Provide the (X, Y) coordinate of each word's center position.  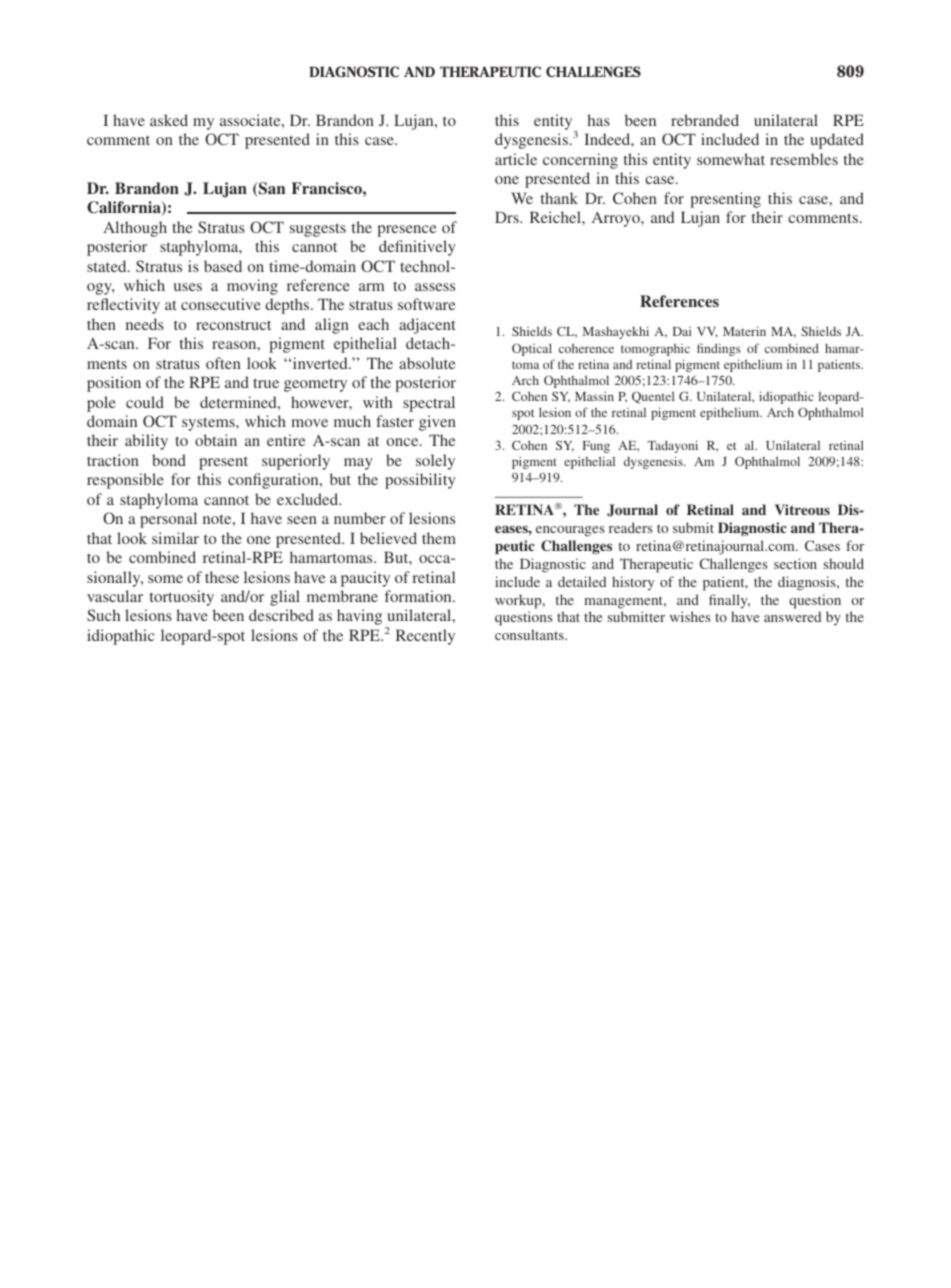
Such (103, 615)
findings (719, 349)
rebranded (705, 120)
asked (169, 120)
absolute (427, 363)
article (516, 159)
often (223, 363)
